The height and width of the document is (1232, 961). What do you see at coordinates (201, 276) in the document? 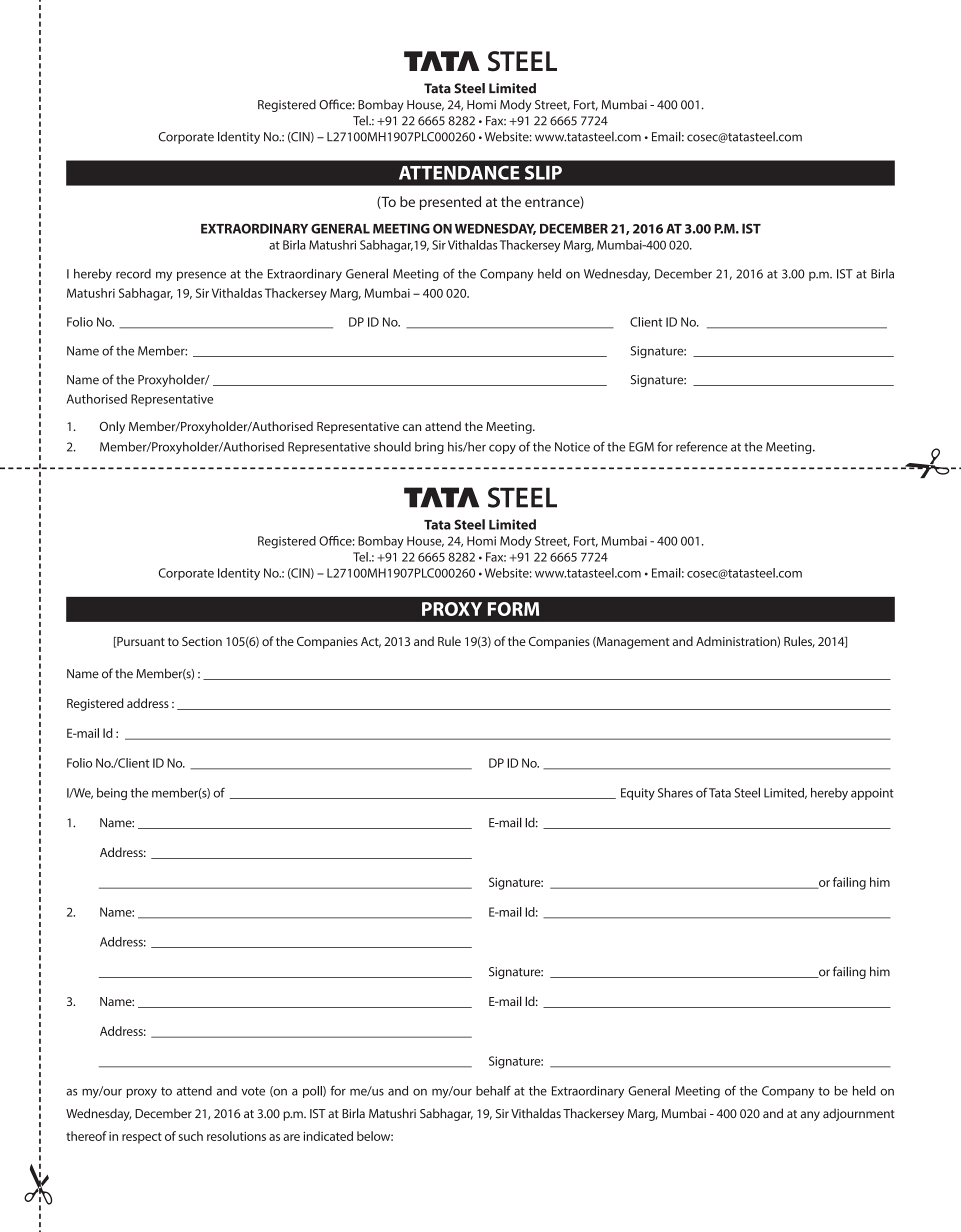
I see `presence` at bounding box center [201, 276].
